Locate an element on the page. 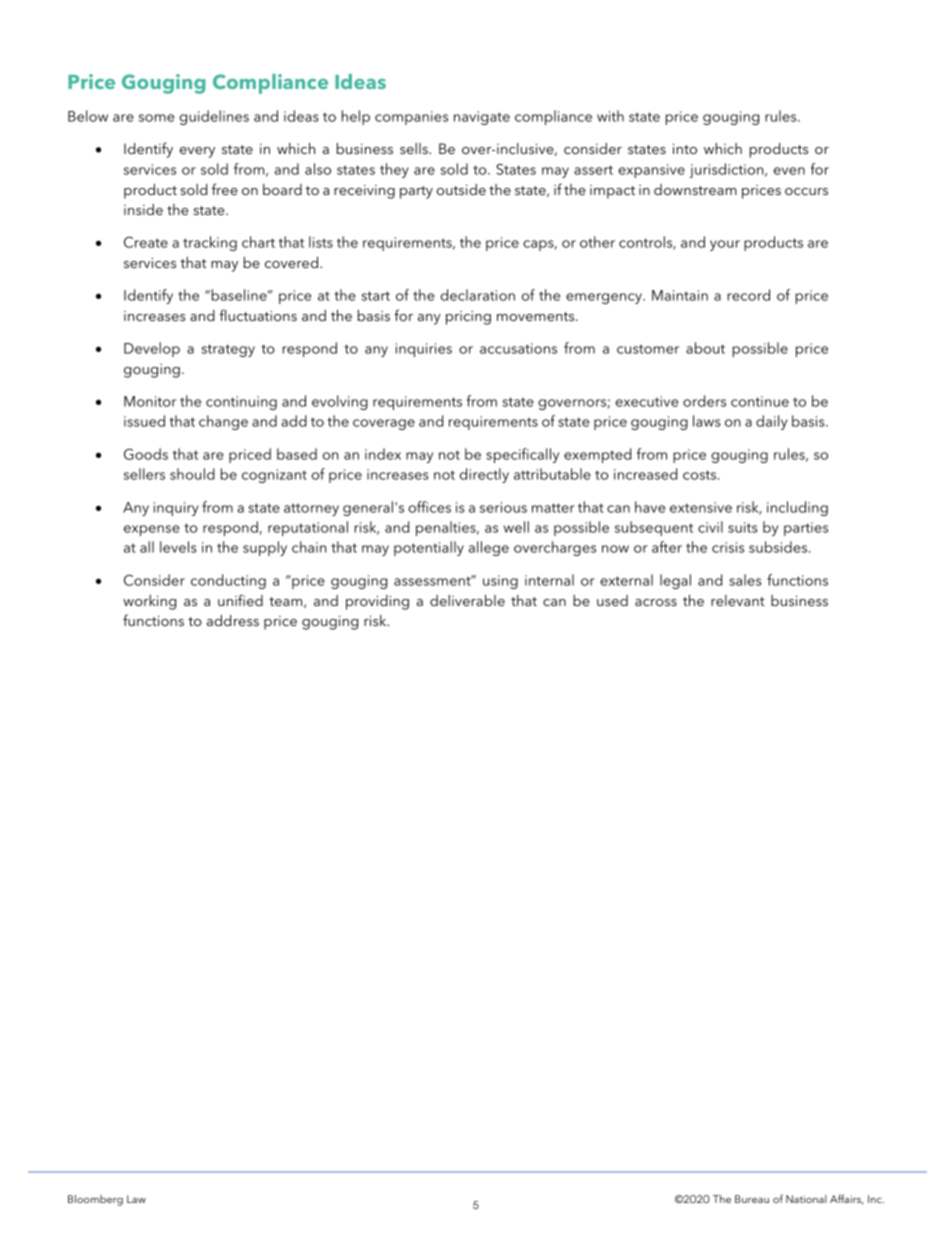 The image size is (952, 1233). deliverable is located at coordinates (467, 600).
